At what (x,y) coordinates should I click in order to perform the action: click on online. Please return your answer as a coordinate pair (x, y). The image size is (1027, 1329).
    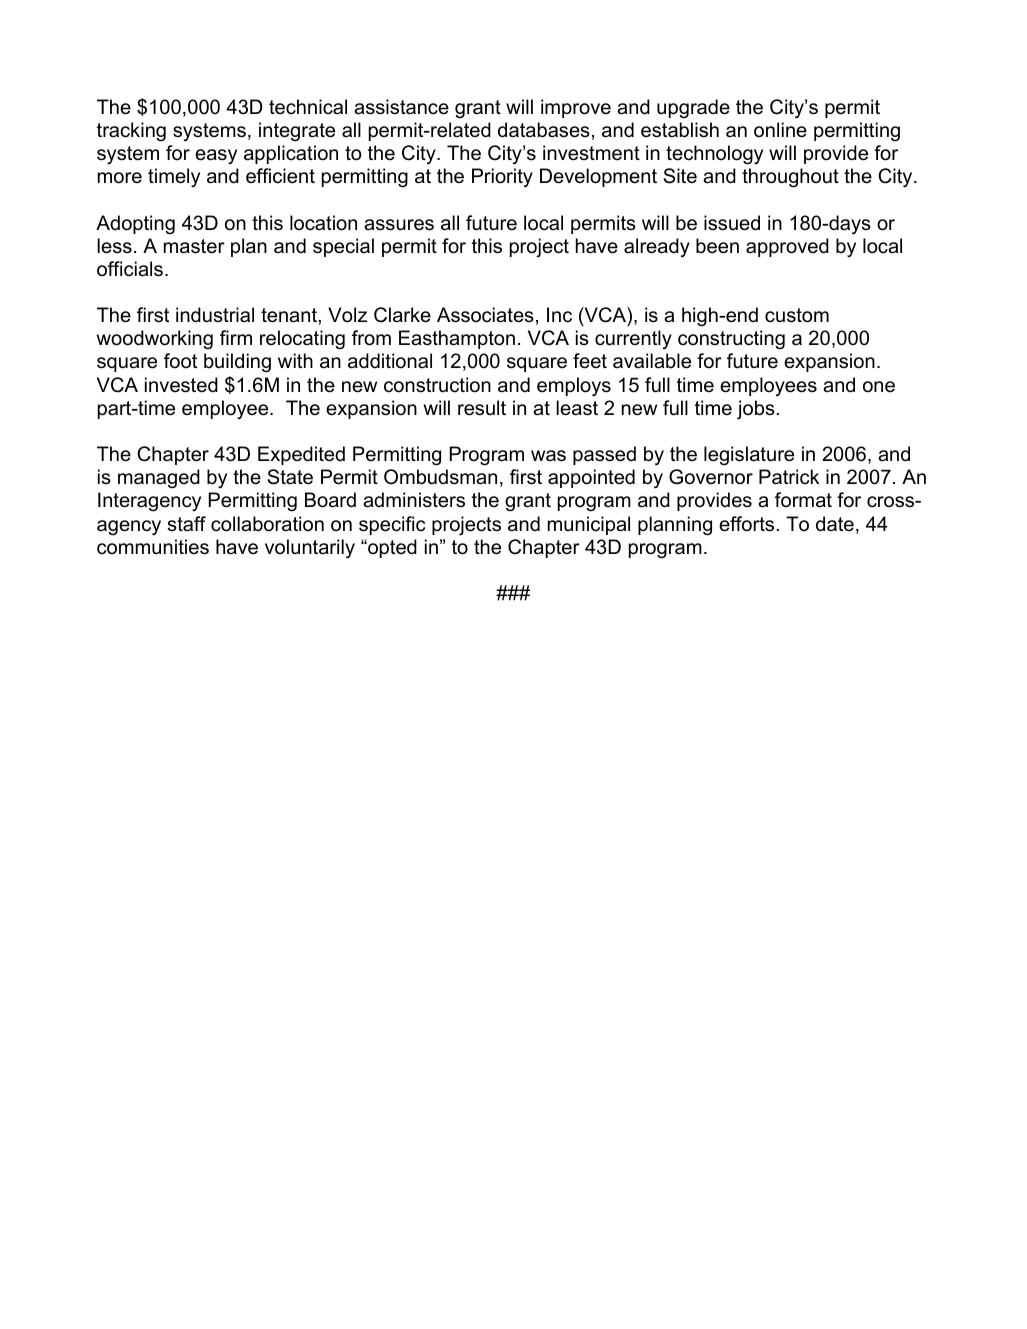
    Looking at the image, I should click on (780, 130).
